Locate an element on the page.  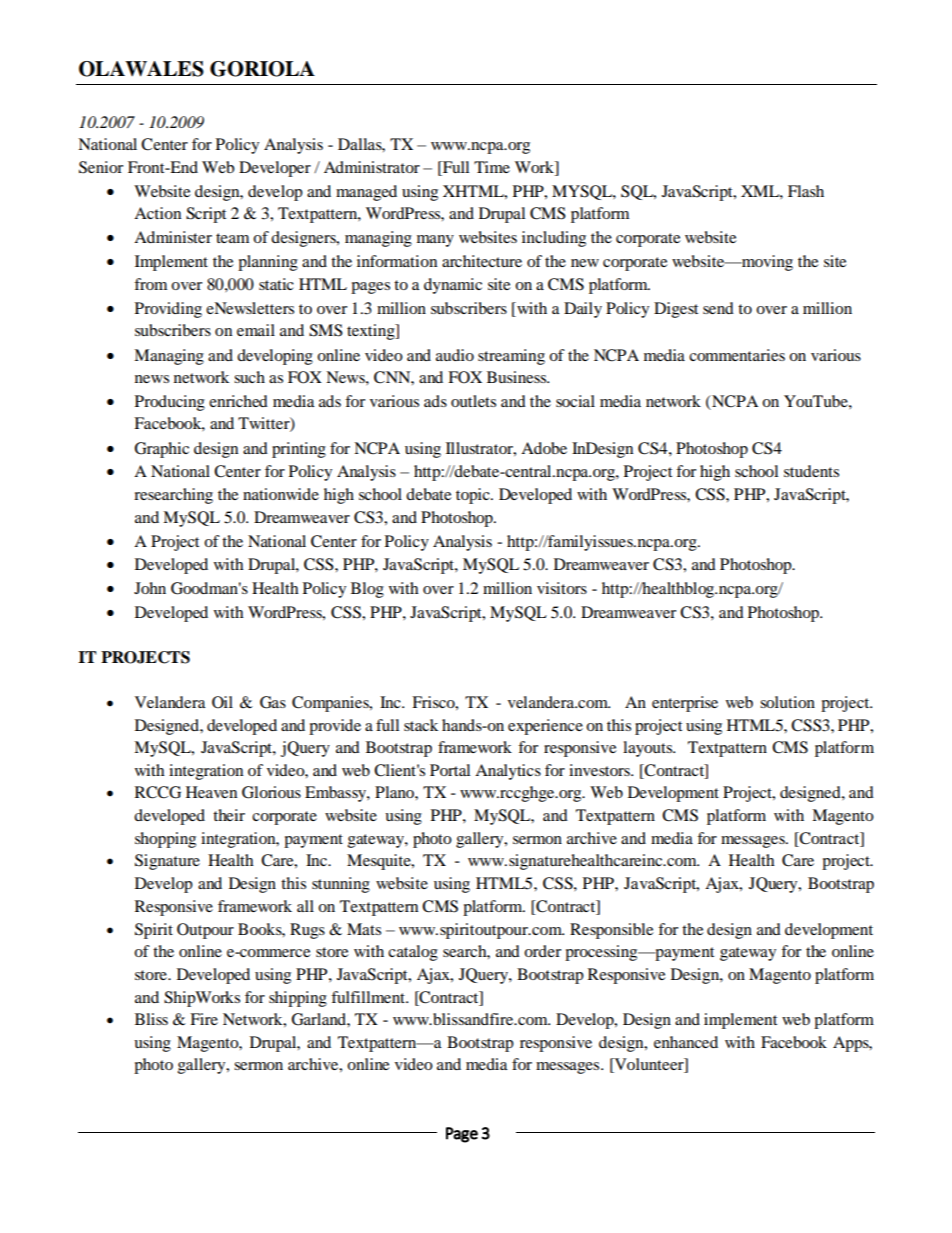
topic is located at coordinates (474, 496).
